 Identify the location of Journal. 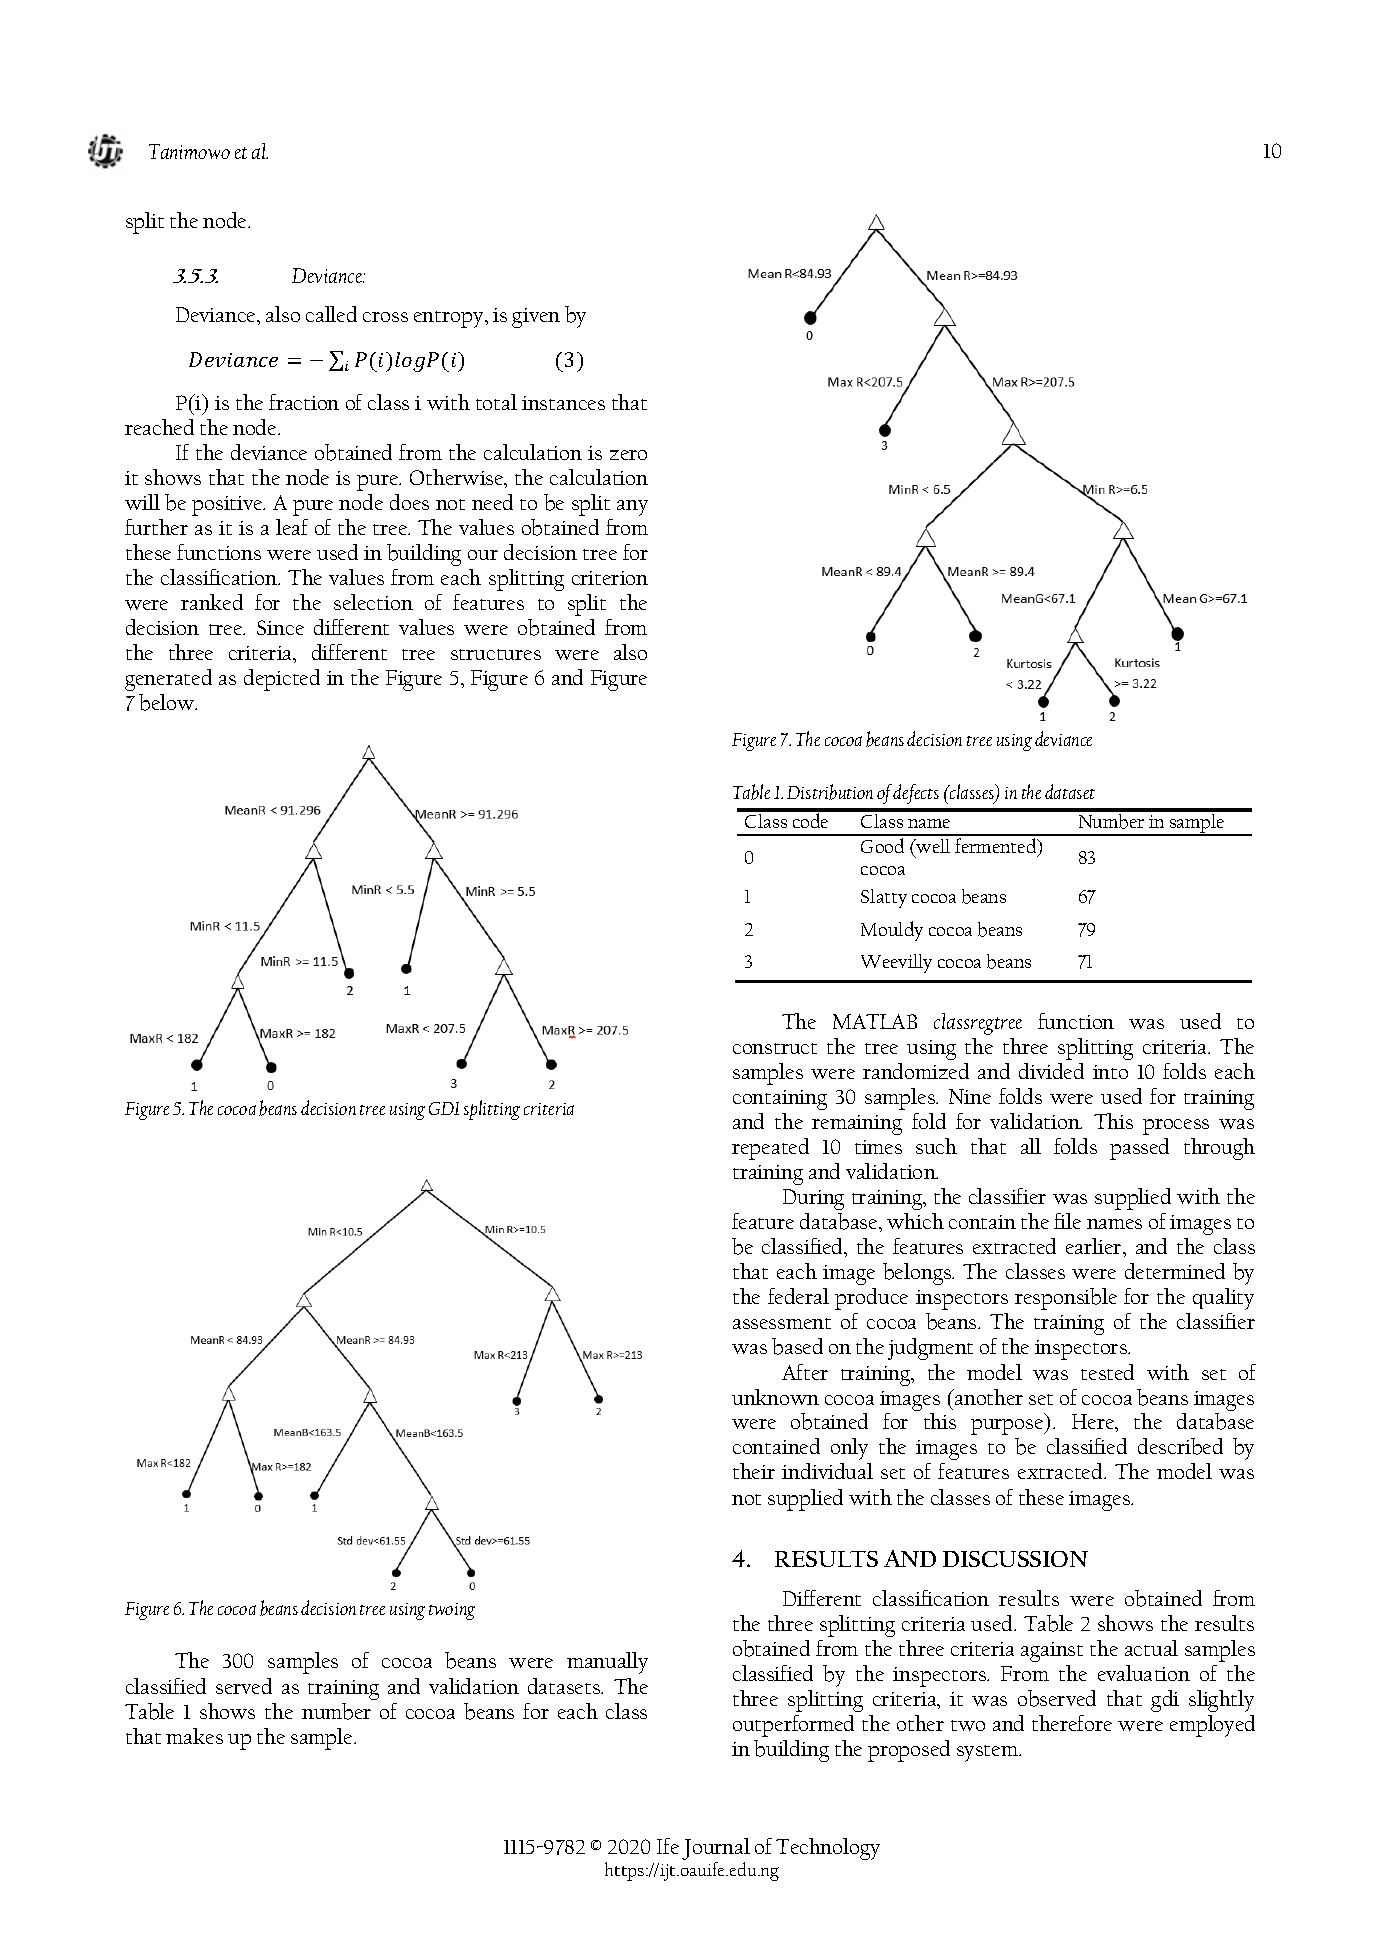
(716, 1849).
